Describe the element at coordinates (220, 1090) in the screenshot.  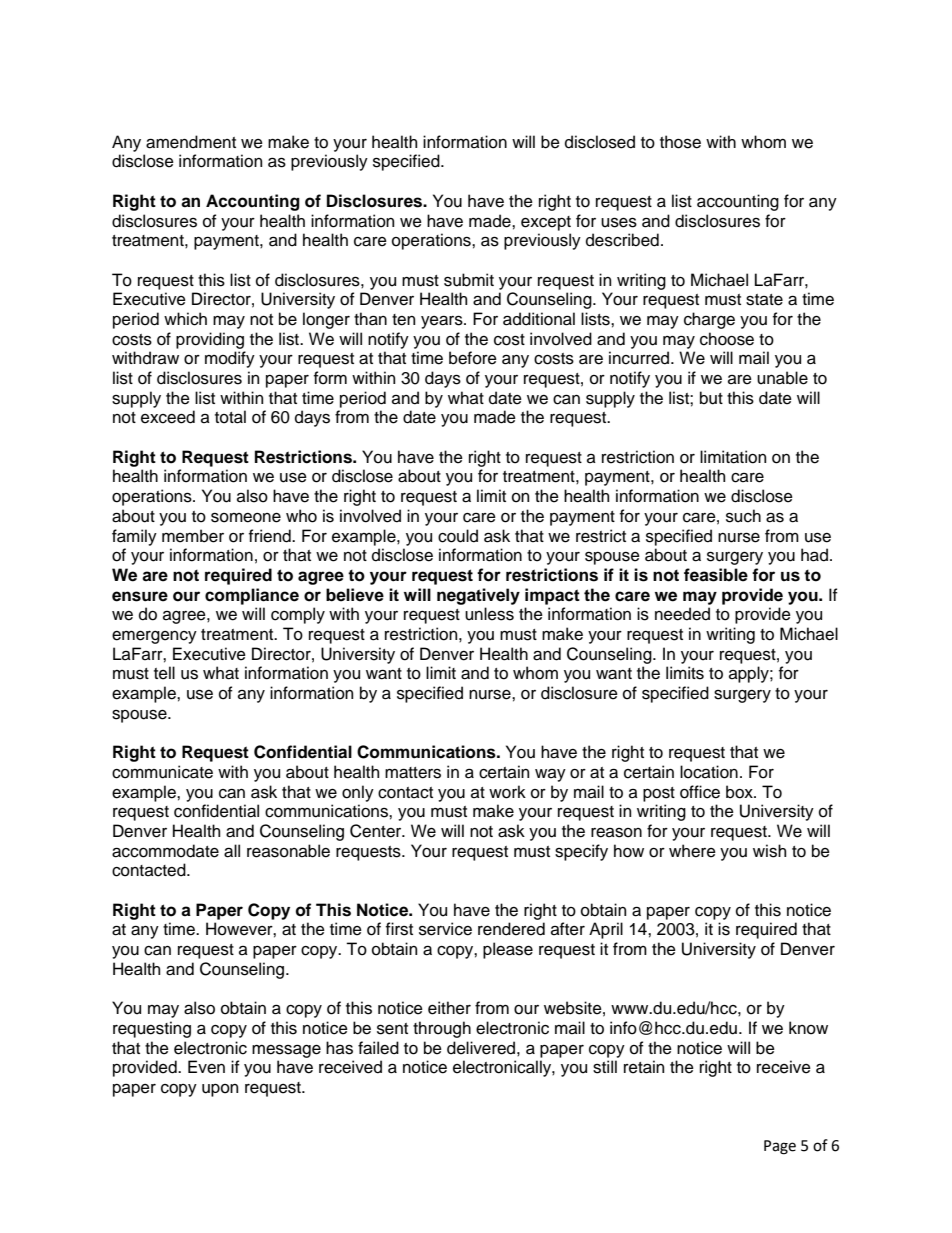
I see `upon` at that location.
